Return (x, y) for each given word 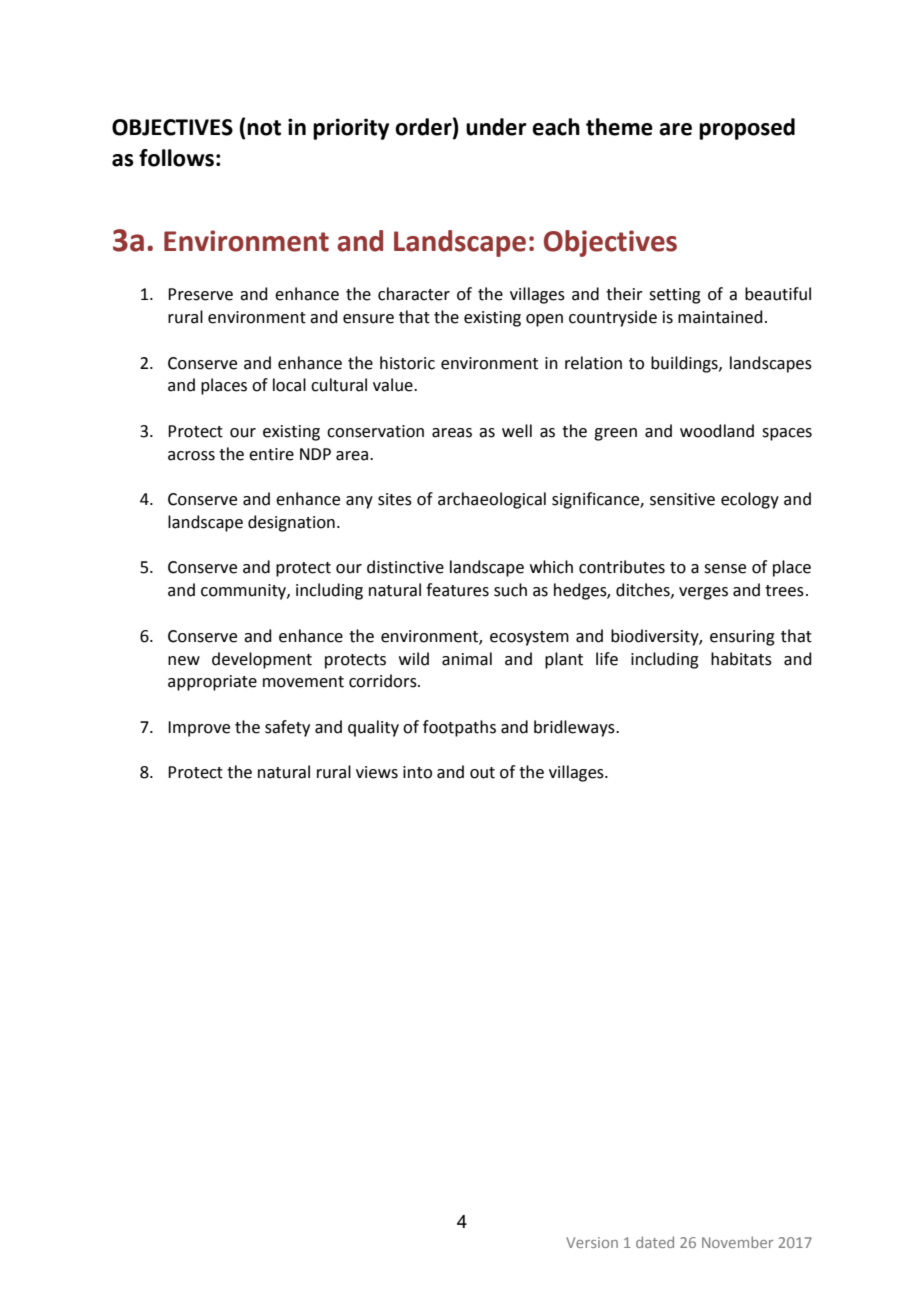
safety (287, 728)
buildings (685, 364)
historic (407, 363)
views (377, 772)
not (264, 128)
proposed (747, 129)
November (738, 1242)
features (457, 590)
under (496, 127)
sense (725, 569)
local (289, 385)
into (417, 772)
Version (592, 1242)
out (482, 773)
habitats (741, 659)
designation (291, 523)
